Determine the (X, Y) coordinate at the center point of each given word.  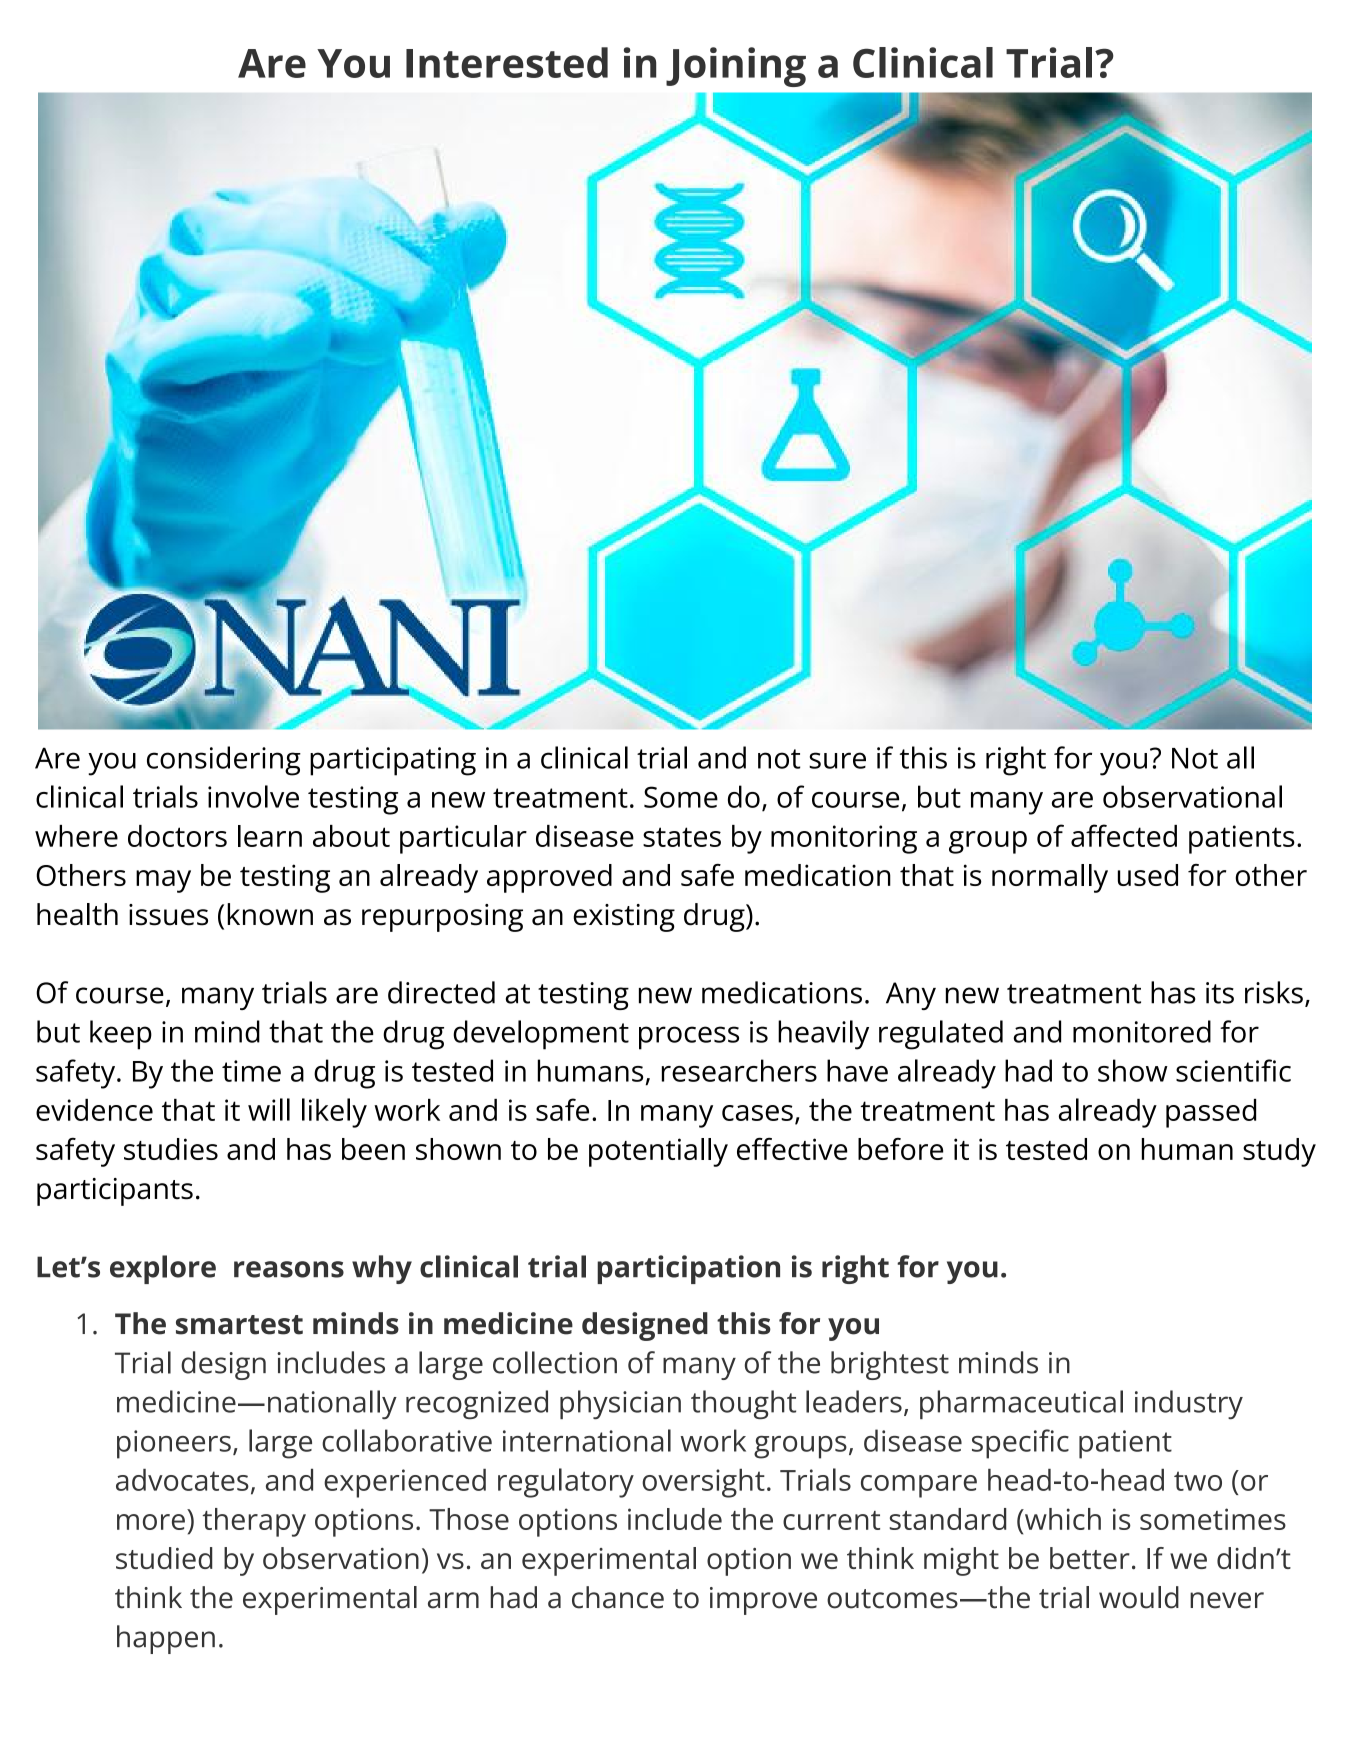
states (682, 837)
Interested (507, 62)
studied (164, 1558)
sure (837, 760)
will (269, 1109)
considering (224, 761)
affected (1124, 835)
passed (1211, 1113)
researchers (739, 1070)
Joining (736, 67)
